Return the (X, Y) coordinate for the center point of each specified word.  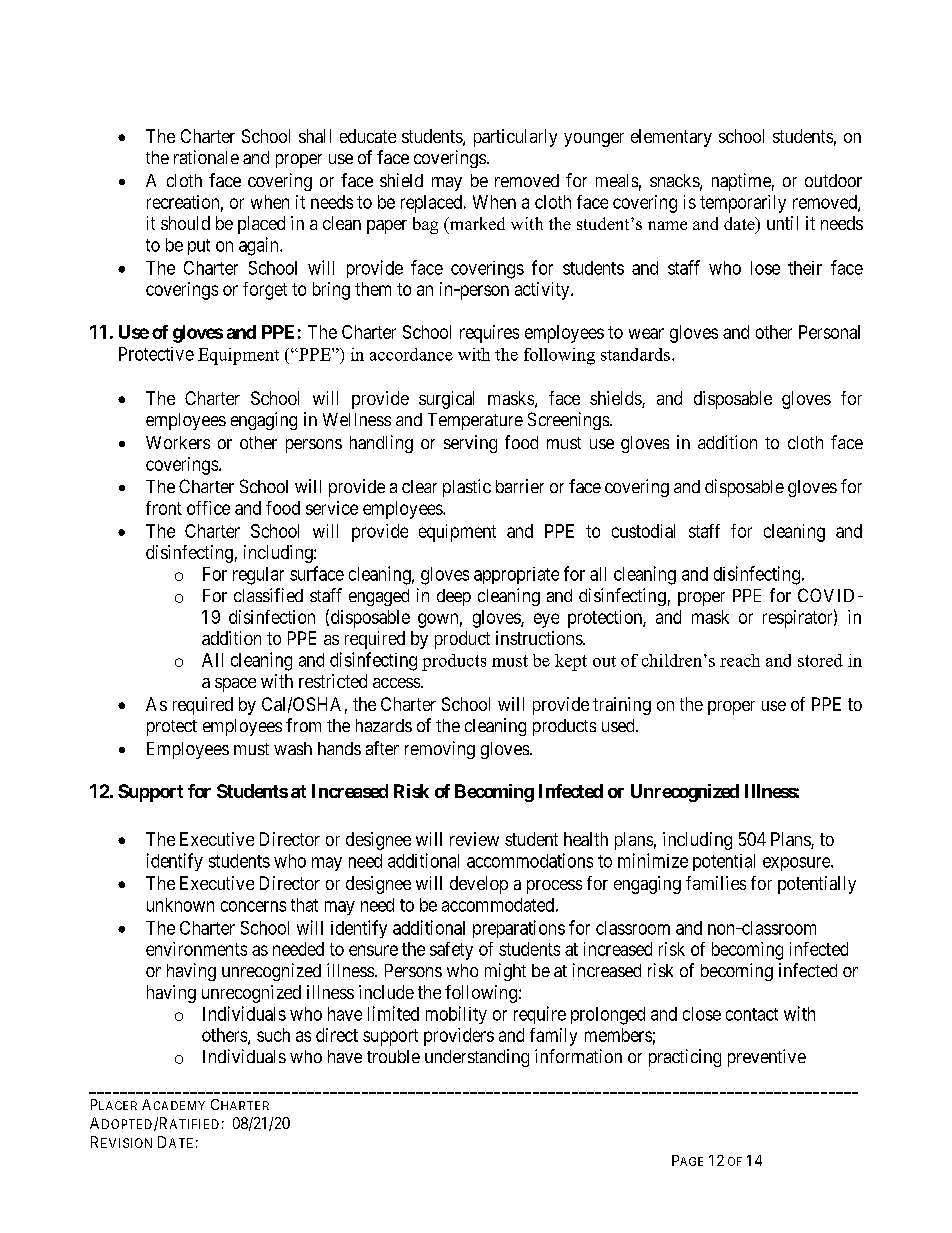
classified (268, 595)
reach (740, 660)
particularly (515, 138)
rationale (206, 157)
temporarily (743, 204)
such (273, 1035)
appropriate (516, 575)
